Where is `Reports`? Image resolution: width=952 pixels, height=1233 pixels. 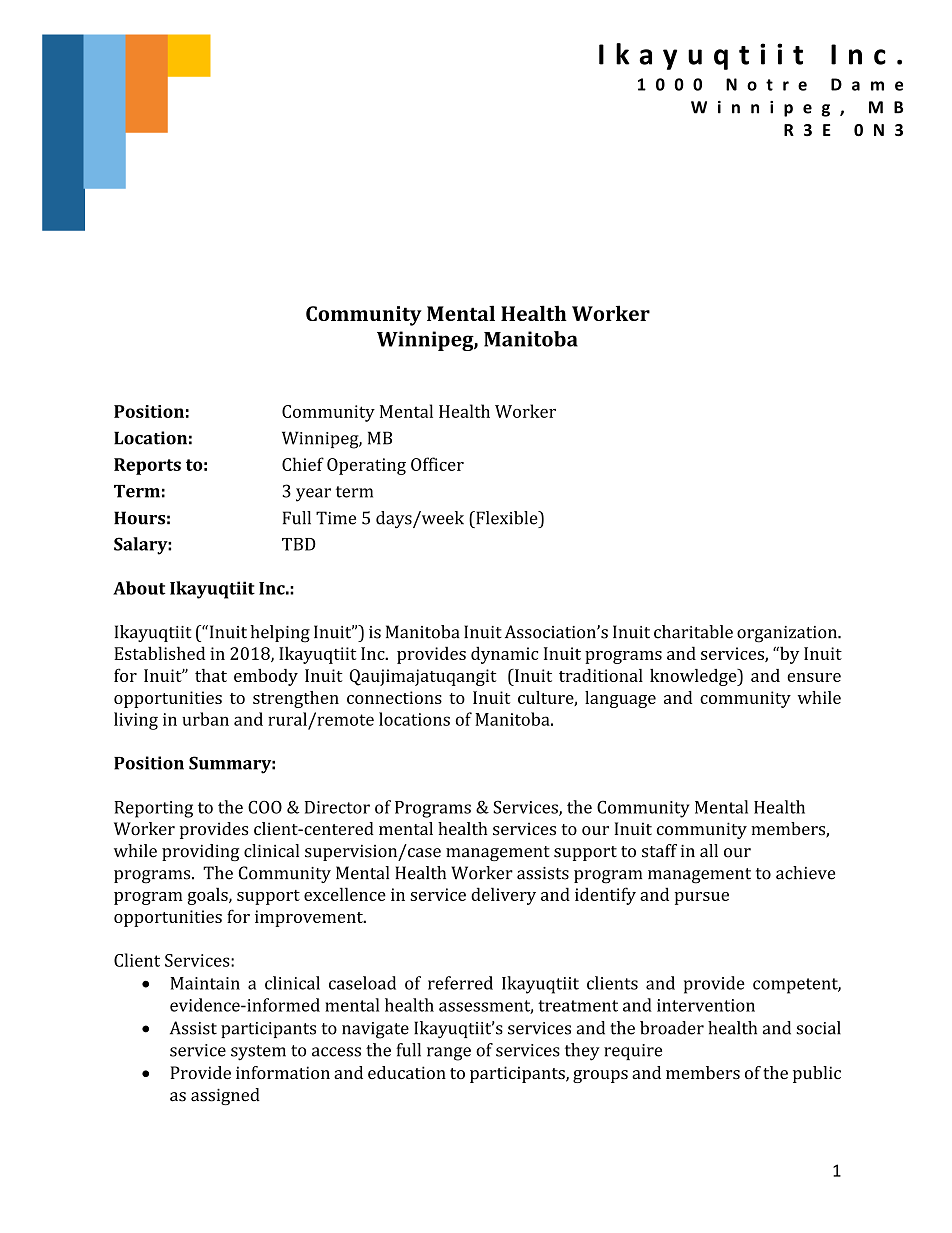
Reports is located at coordinates (147, 466).
